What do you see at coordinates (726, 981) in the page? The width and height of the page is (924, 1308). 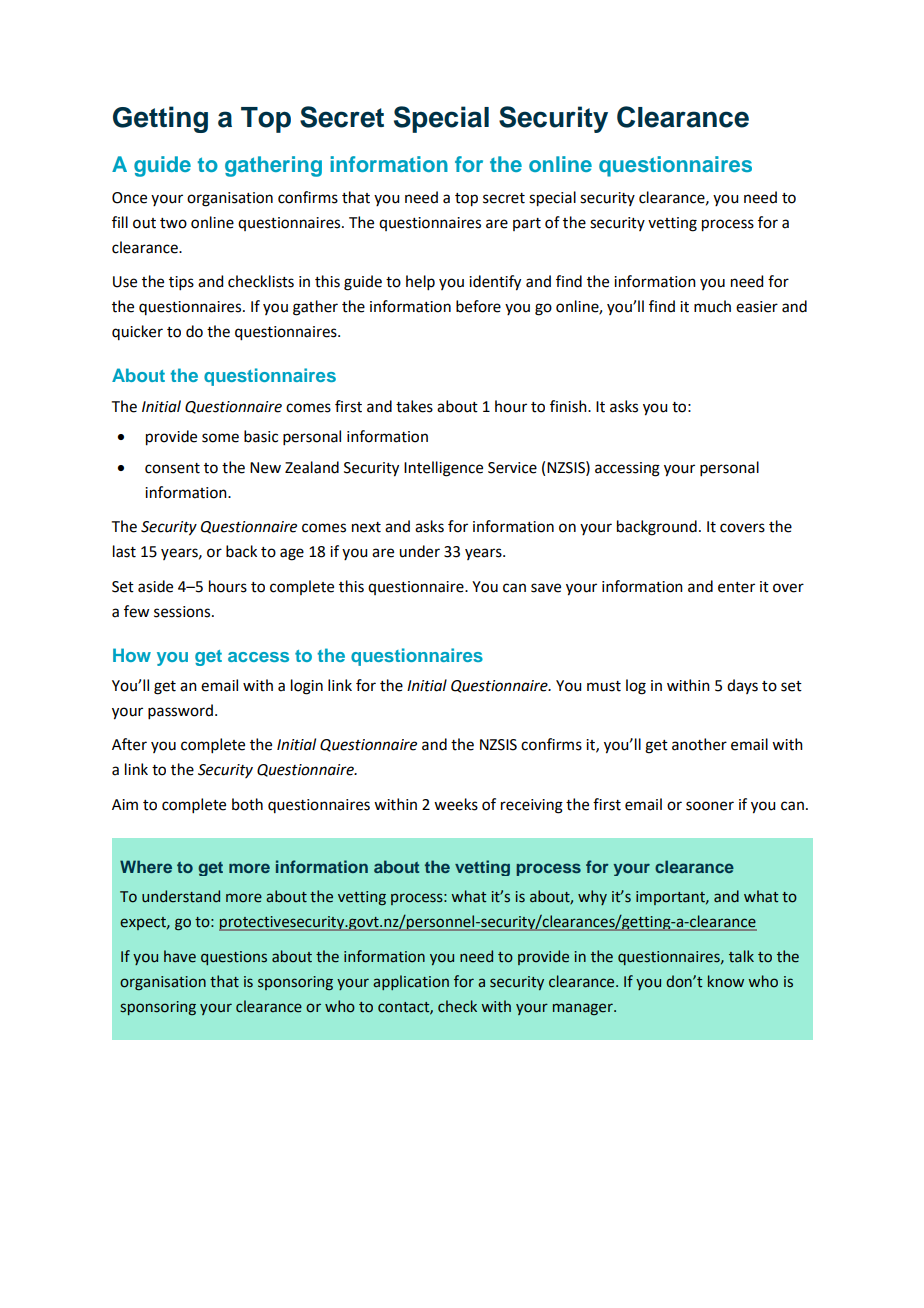 I see `know` at bounding box center [726, 981].
